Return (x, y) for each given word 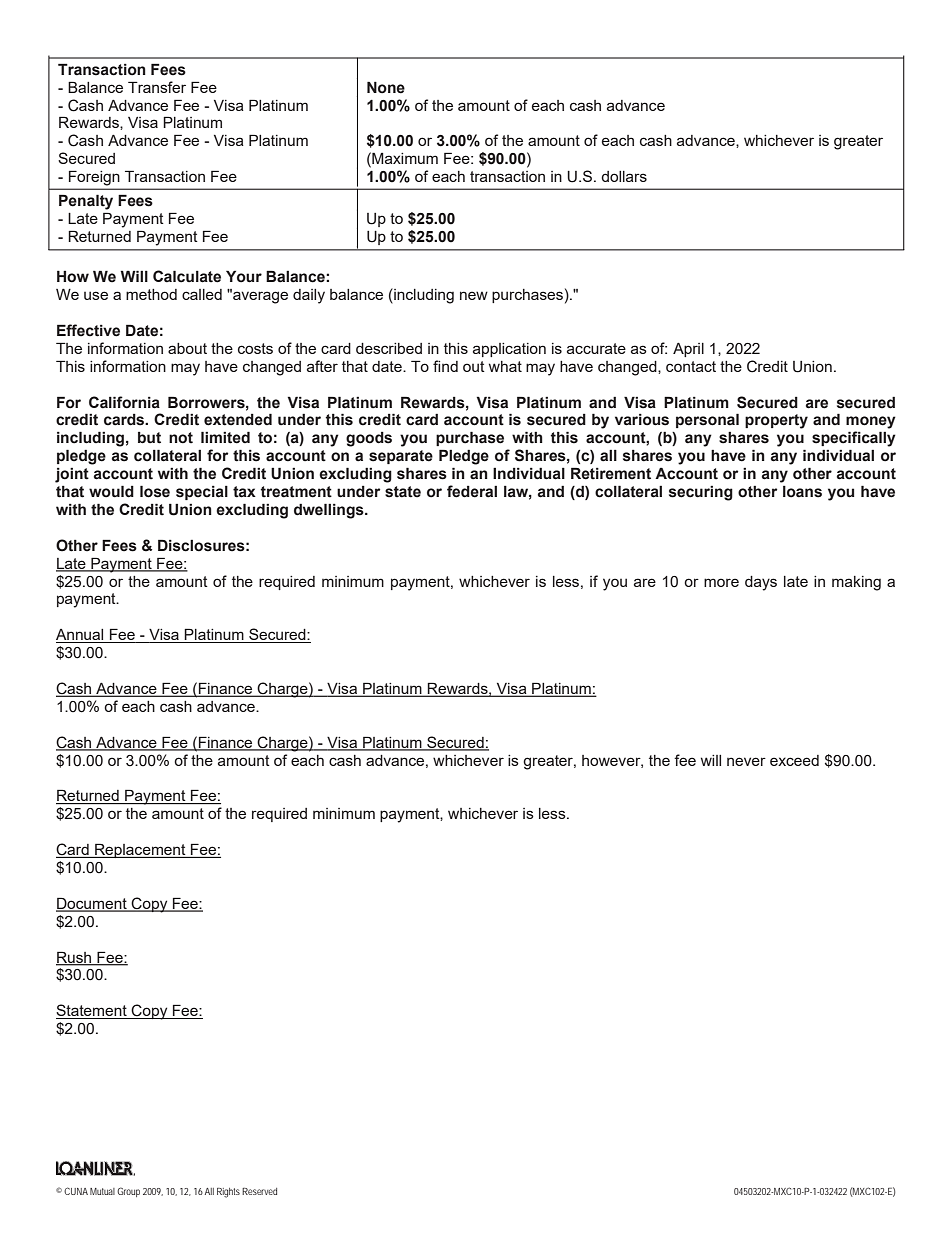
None (386, 87)
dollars (624, 176)
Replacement (140, 850)
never (746, 761)
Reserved (259, 1191)
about (187, 348)
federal (472, 491)
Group (128, 1192)
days (761, 583)
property (776, 421)
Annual (81, 636)
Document (92, 904)
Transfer (157, 87)
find (445, 366)
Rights (228, 1193)
